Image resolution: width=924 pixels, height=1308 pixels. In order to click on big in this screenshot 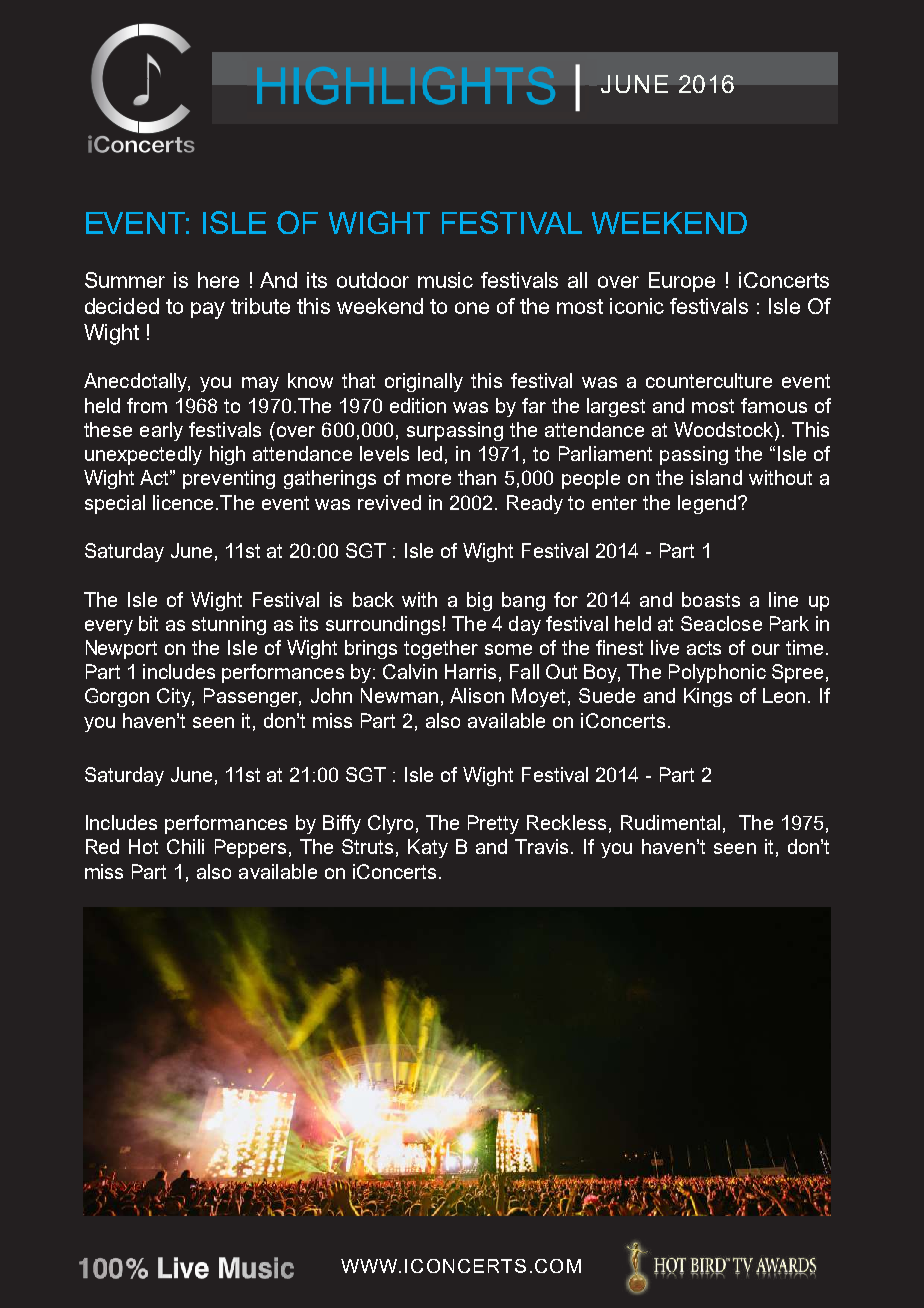, I will do `click(479, 601)`.
